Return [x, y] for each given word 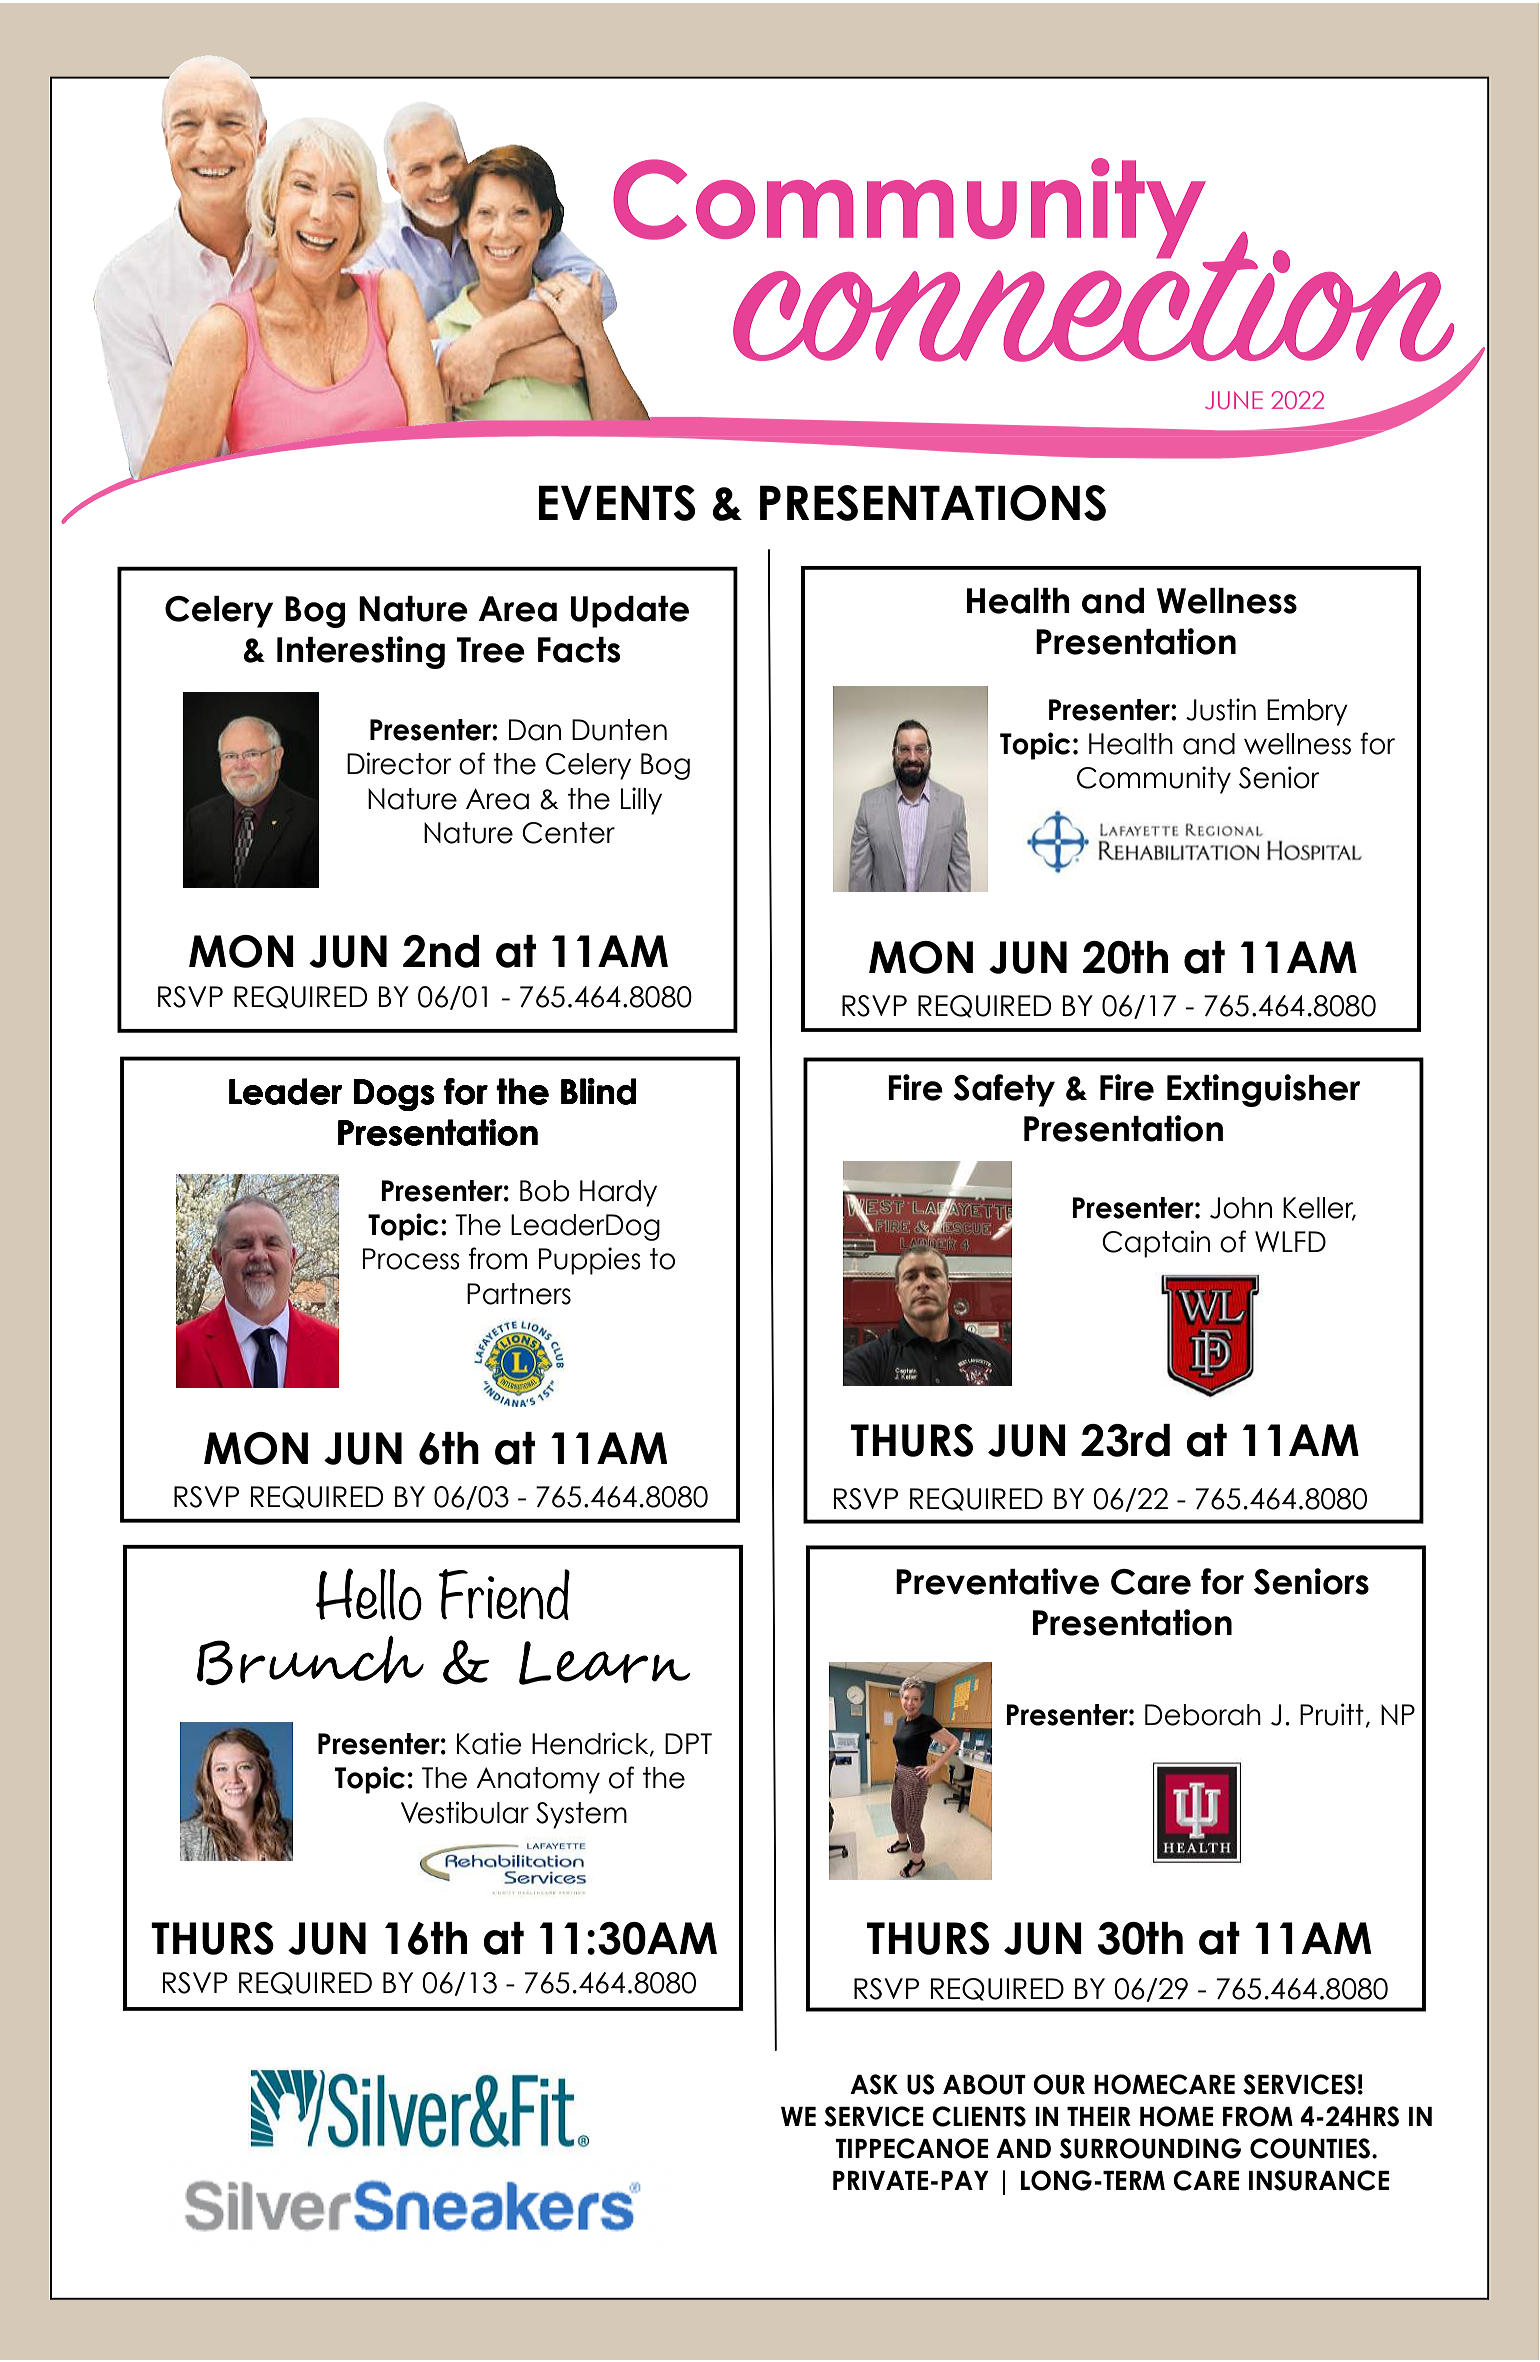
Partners [519, 1294]
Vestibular [465, 1812]
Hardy [618, 1193]
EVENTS [616, 503]
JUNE [1234, 400]
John [1241, 1208]
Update [630, 612]
